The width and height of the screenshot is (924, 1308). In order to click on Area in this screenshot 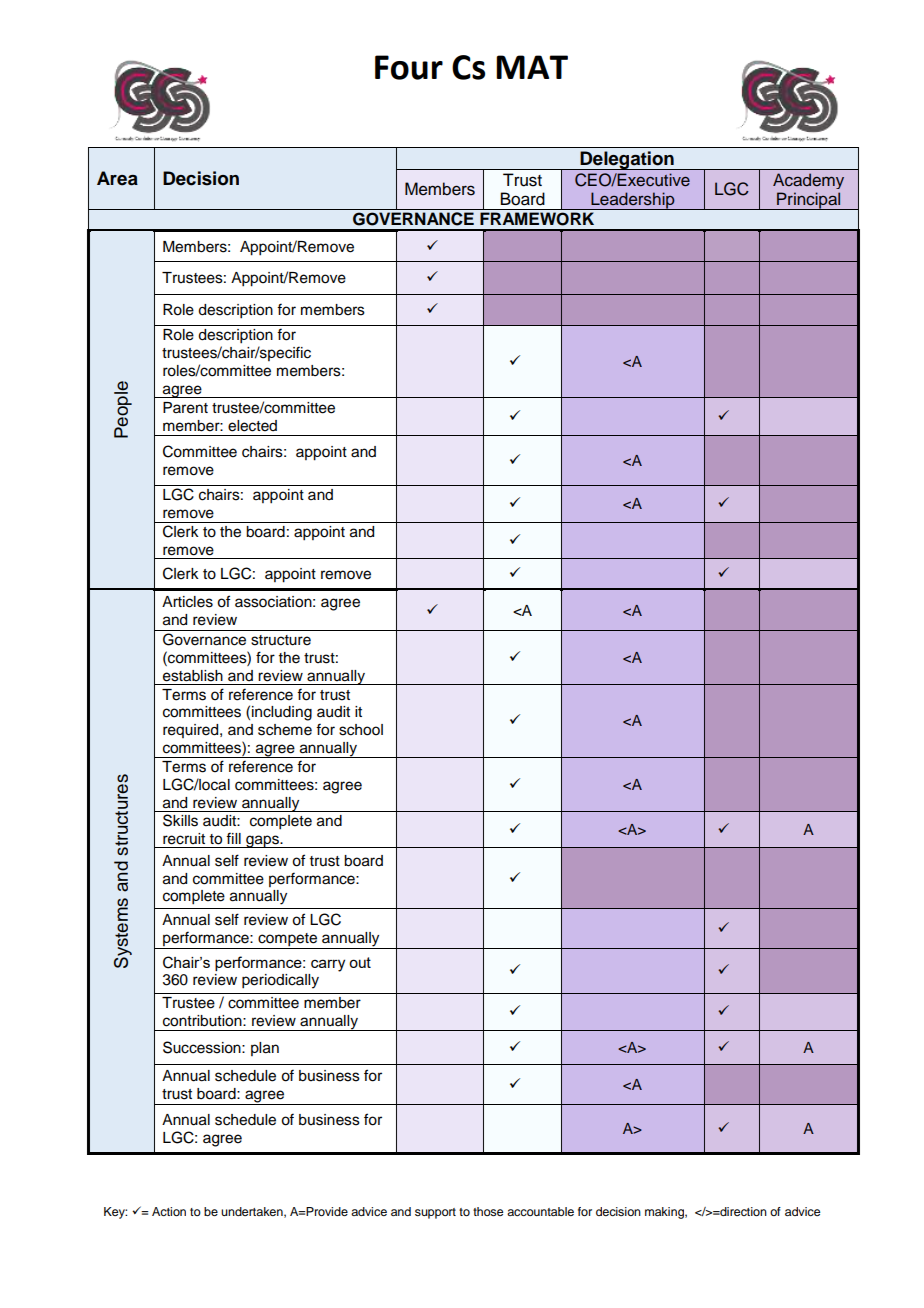, I will do `click(117, 178)`.
